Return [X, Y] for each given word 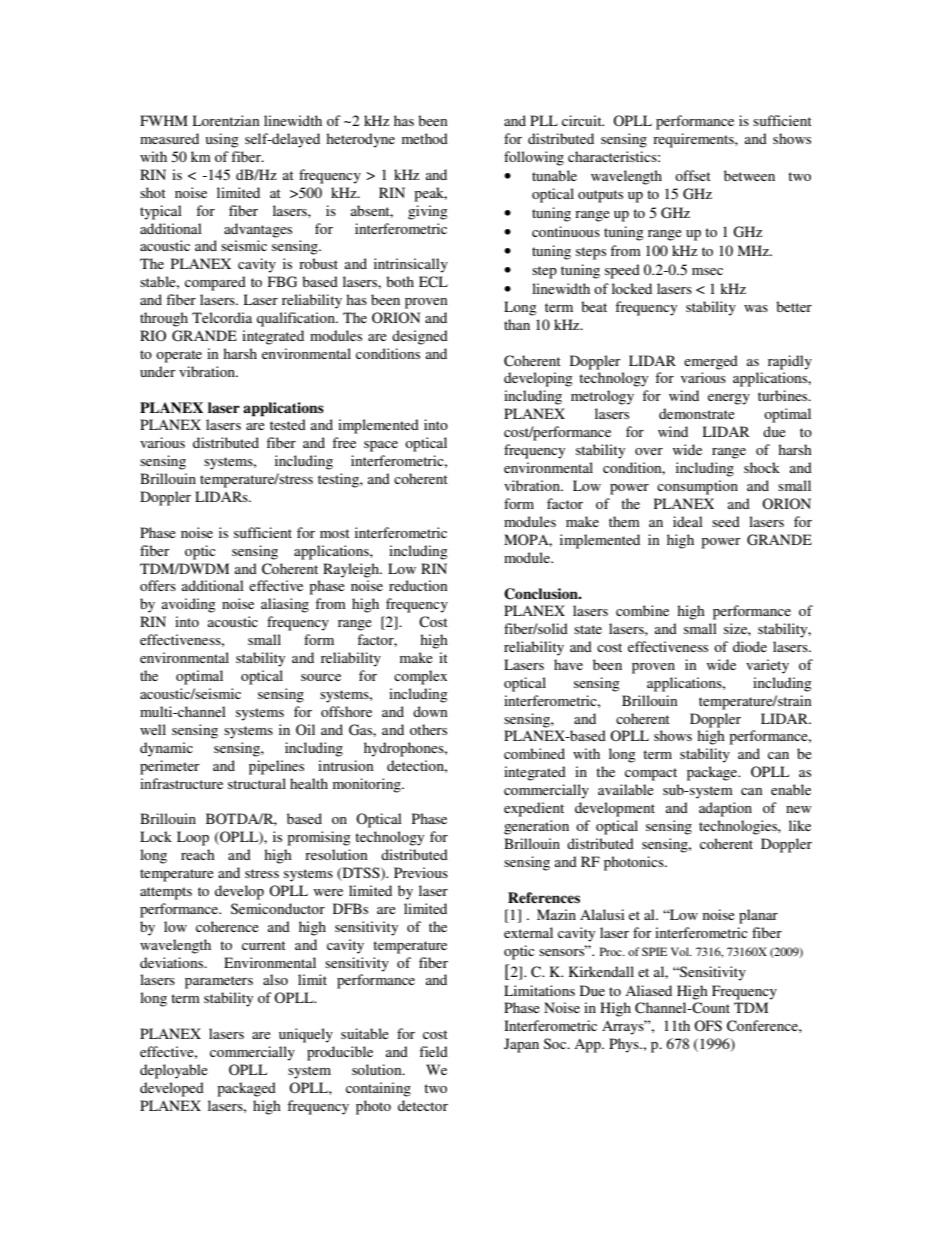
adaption [725, 809]
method [425, 138]
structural [257, 783]
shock [762, 467]
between [749, 175]
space [381, 446]
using [222, 140]
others [428, 729]
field [433, 1051]
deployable [174, 1071]
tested [288, 424]
